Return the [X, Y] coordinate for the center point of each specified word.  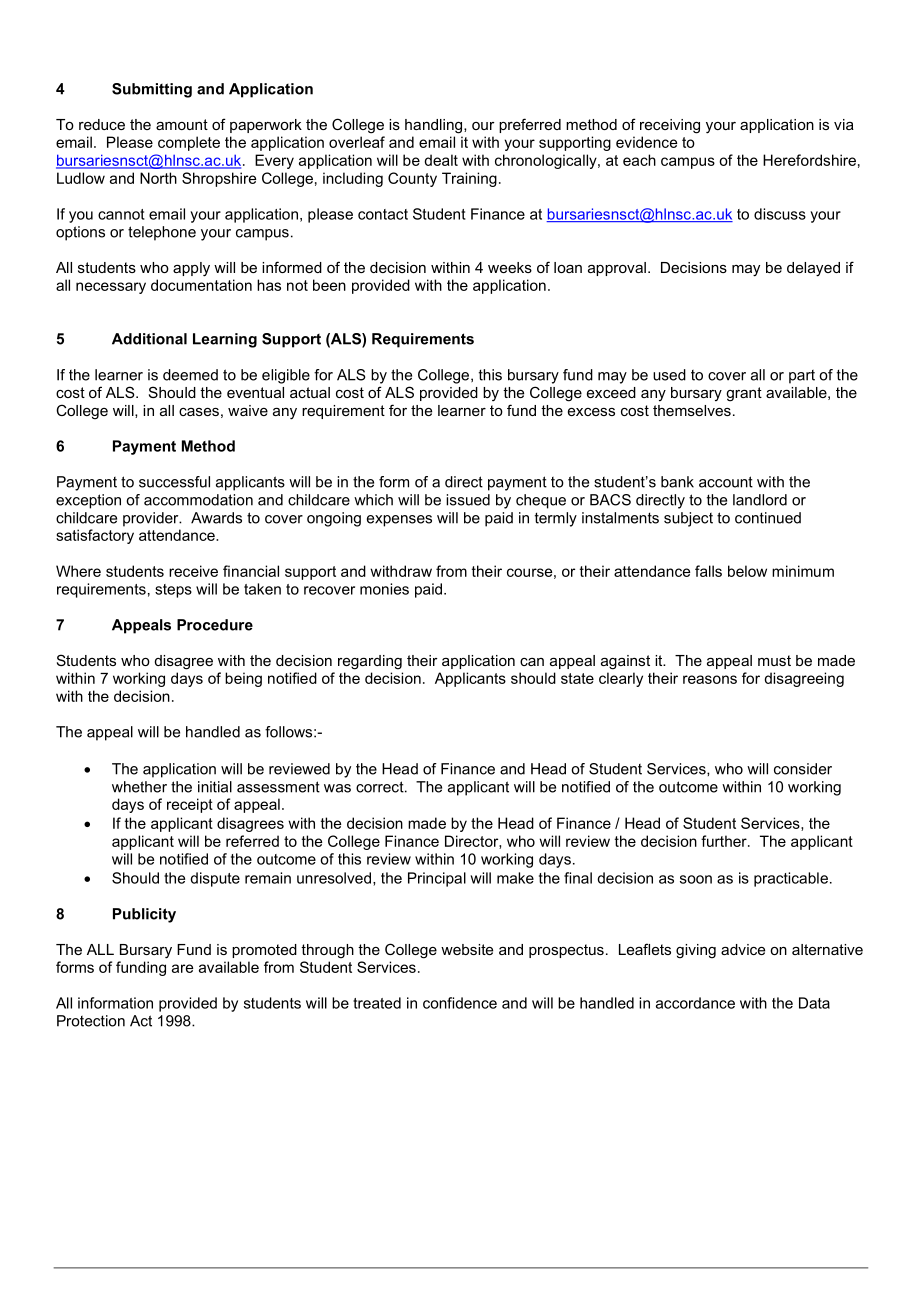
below [747, 571]
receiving [670, 126]
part [802, 377]
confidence [460, 1003]
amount [182, 124]
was [337, 788]
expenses [399, 521]
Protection [91, 1021]
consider [803, 769]
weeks [510, 267]
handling [433, 126]
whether [139, 787]
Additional [149, 339]
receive [193, 571]
